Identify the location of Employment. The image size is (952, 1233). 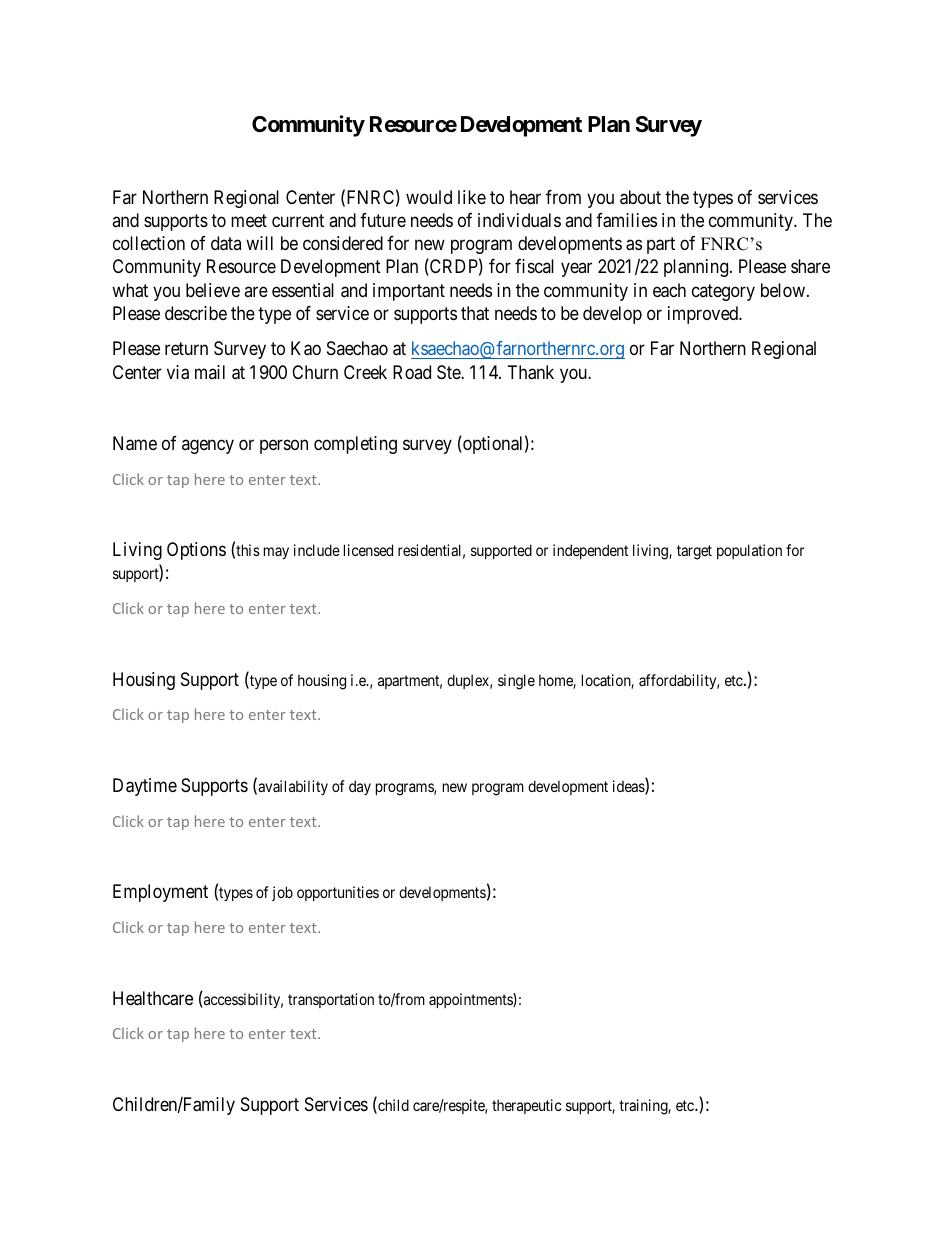
(160, 893).
